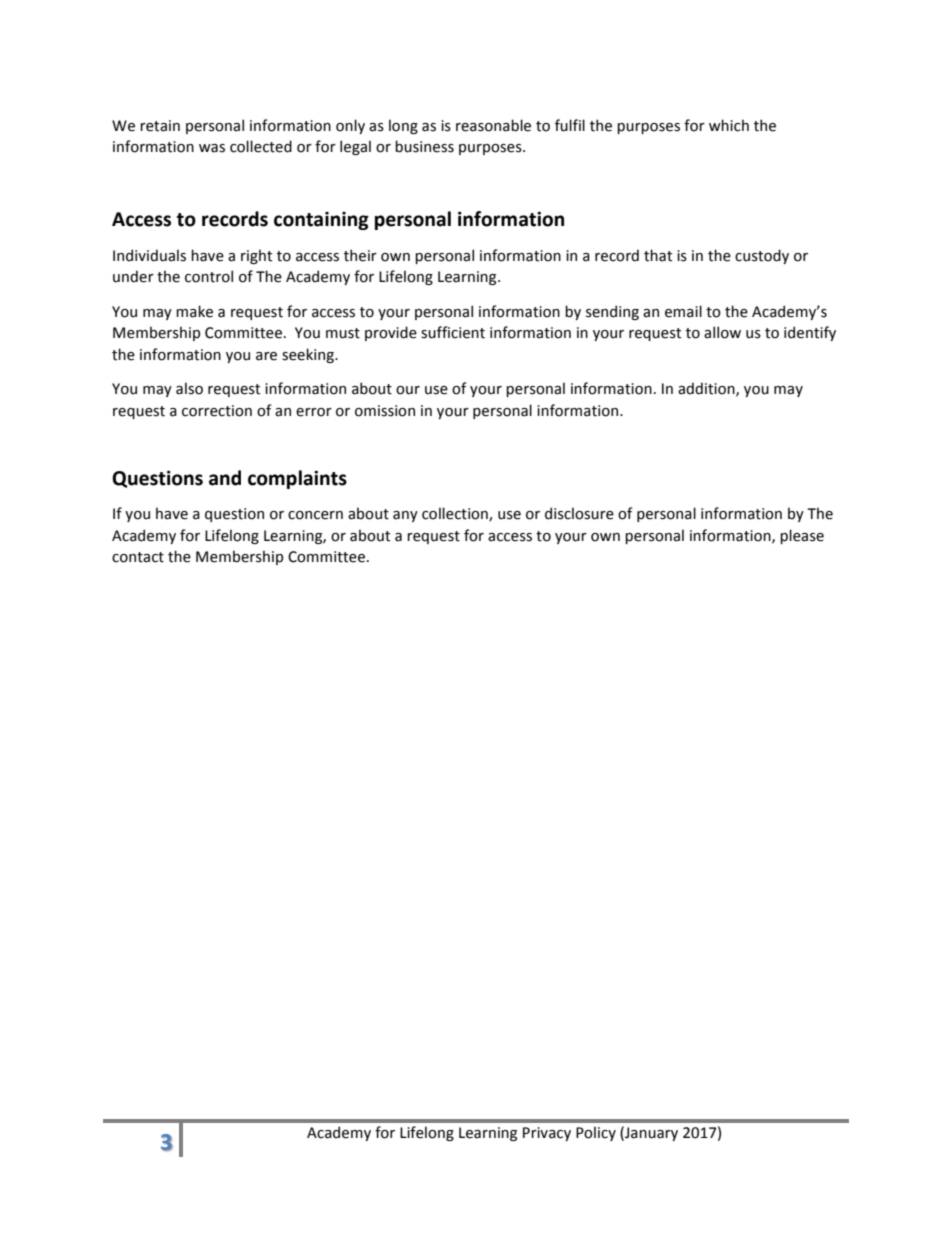 This screenshot has width=952, height=1233. Describe the element at coordinates (405, 516) in the screenshot. I see `any` at that location.
